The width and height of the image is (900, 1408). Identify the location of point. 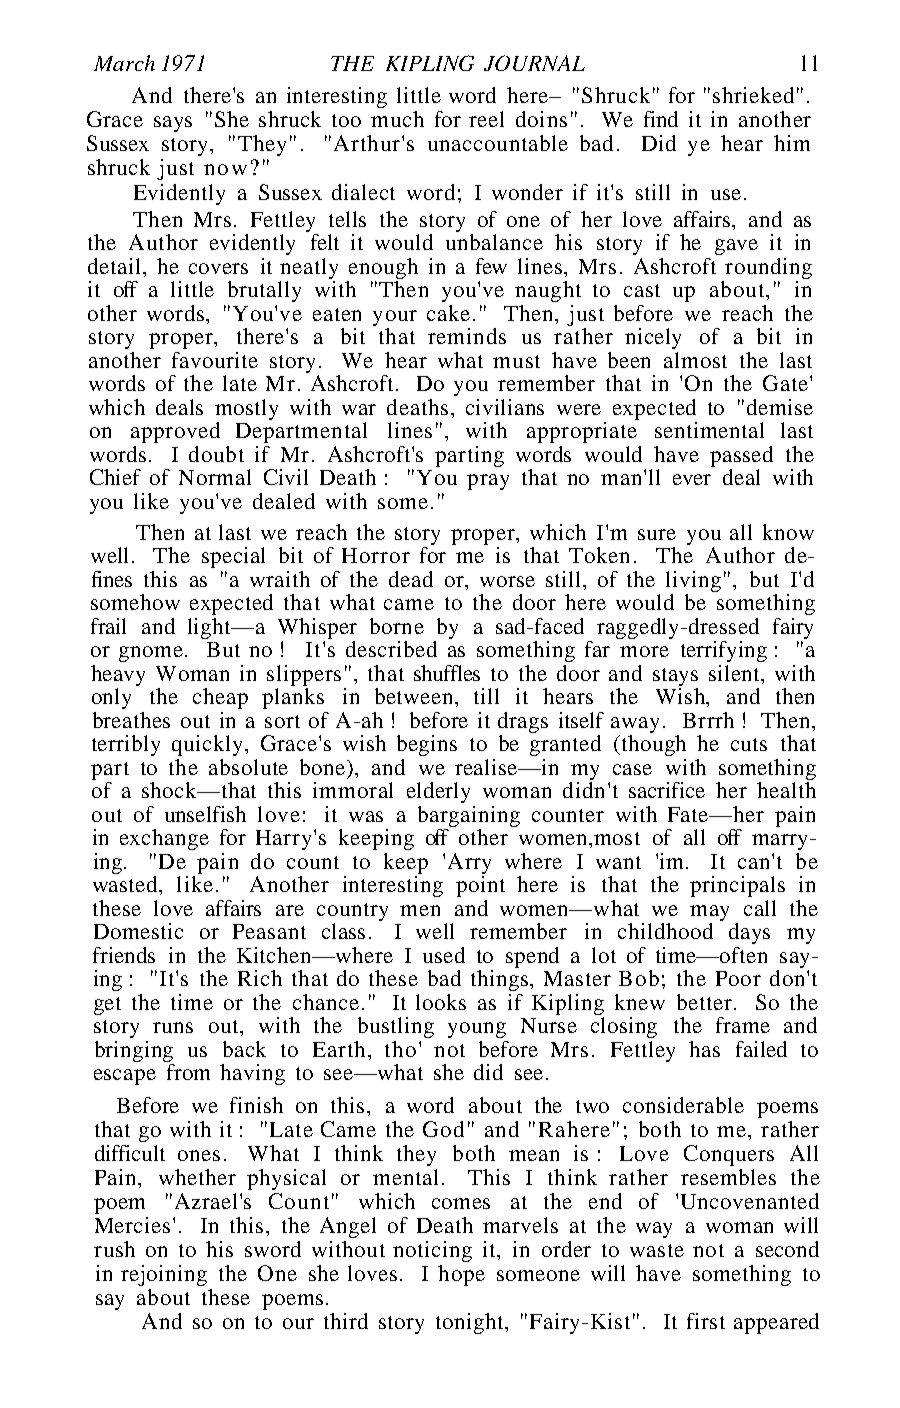
(480, 886).
